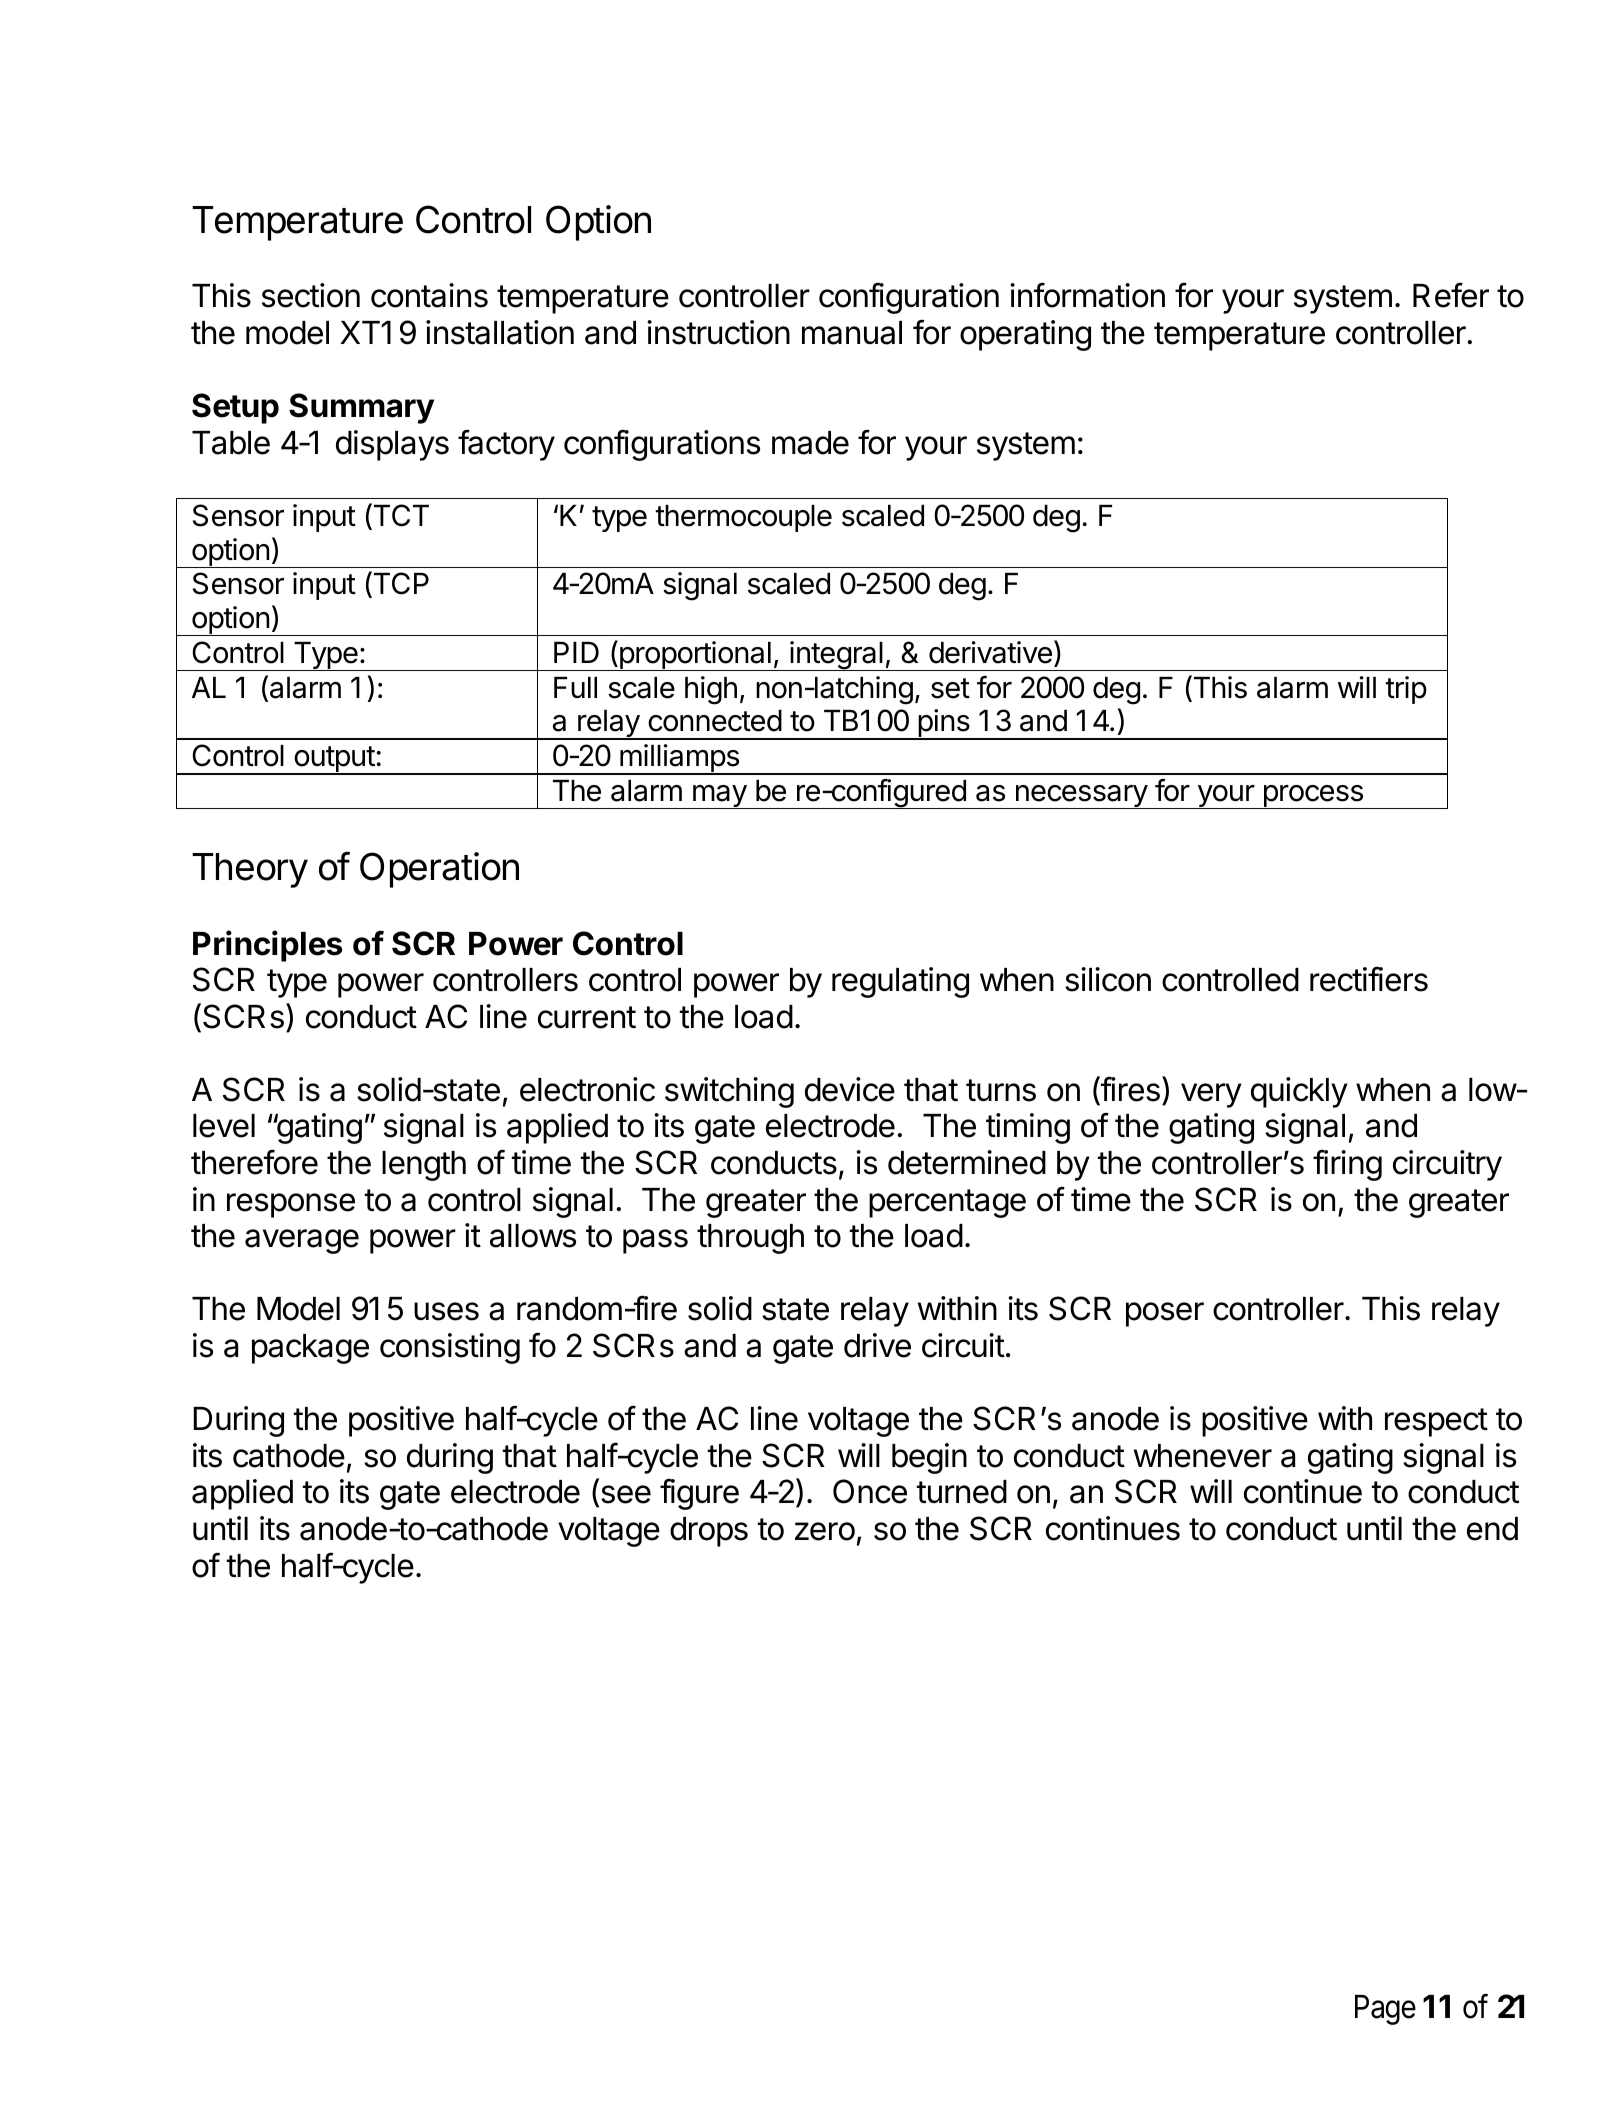 This page has height=2101, width=1624. I want to click on consisting, so click(450, 1348).
